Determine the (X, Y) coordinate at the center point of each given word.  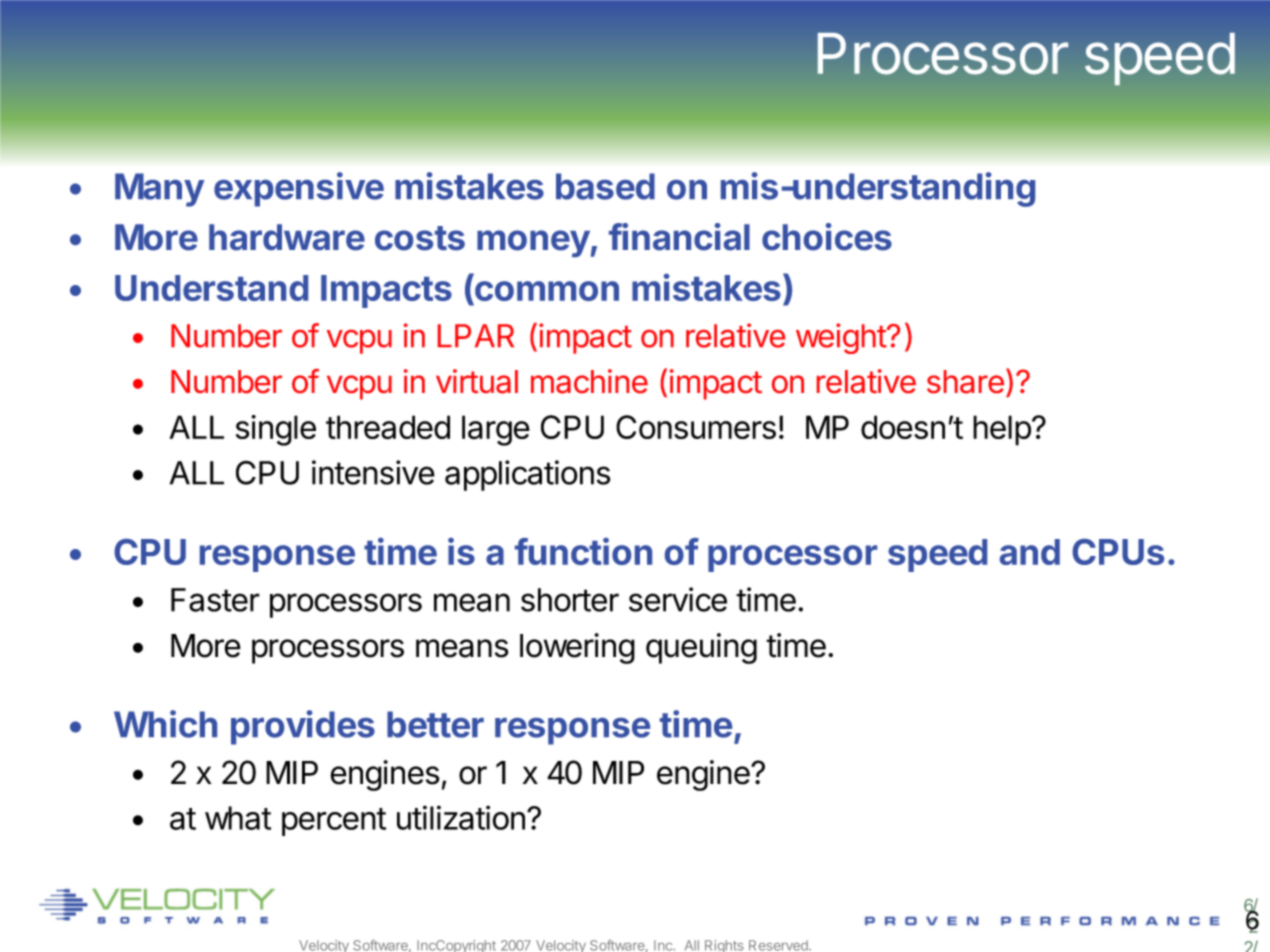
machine (589, 381)
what (238, 818)
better (435, 724)
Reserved (779, 945)
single (276, 430)
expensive (299, 189)
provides (303, 727)
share (965, 382)
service (678, 599)
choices (827, 237)
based (605, 186)
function (583, 551)
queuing (701, 648)
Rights (724, 946)
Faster (215, 600)
